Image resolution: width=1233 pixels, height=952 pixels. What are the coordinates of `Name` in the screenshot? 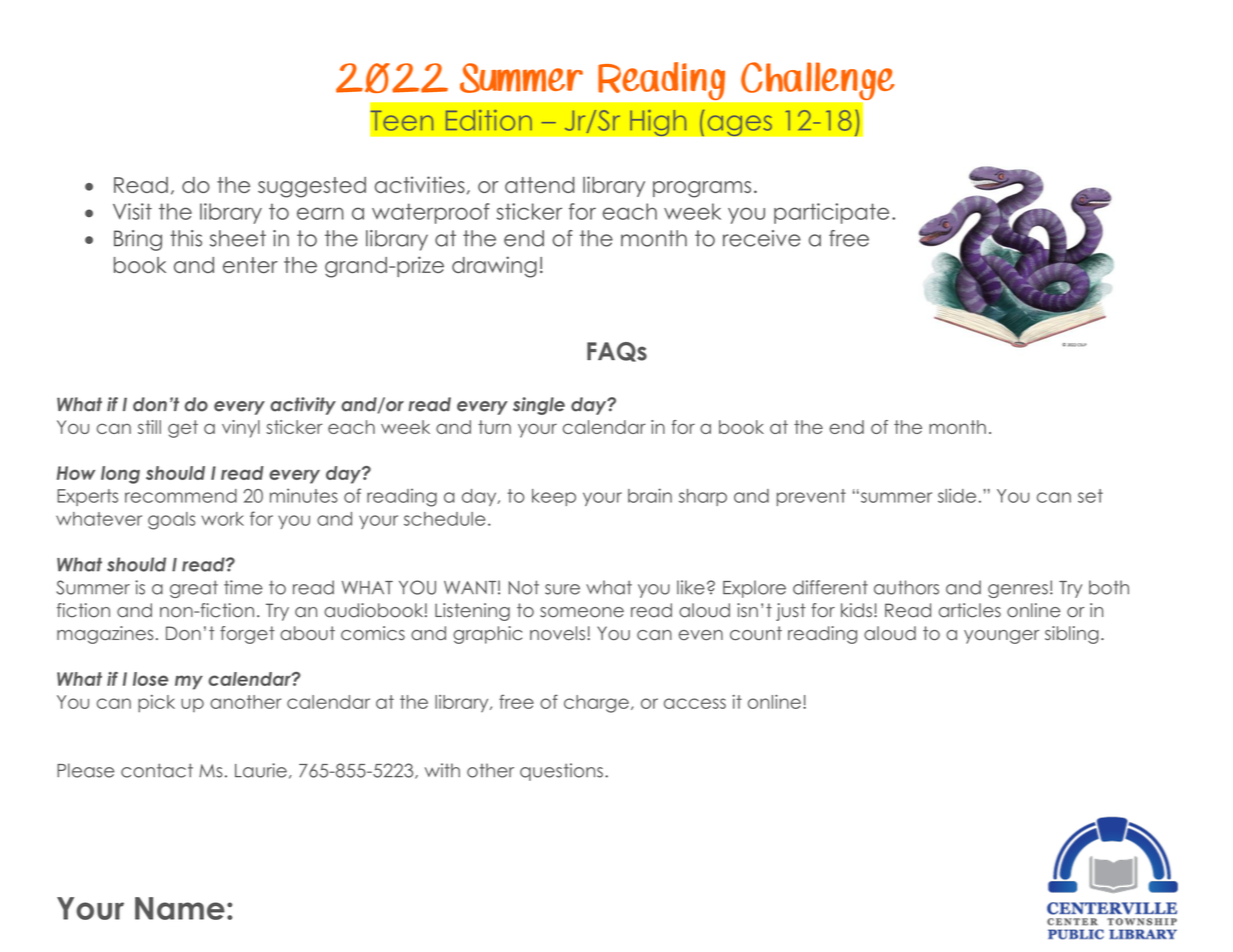 It's located at (180, 908).
